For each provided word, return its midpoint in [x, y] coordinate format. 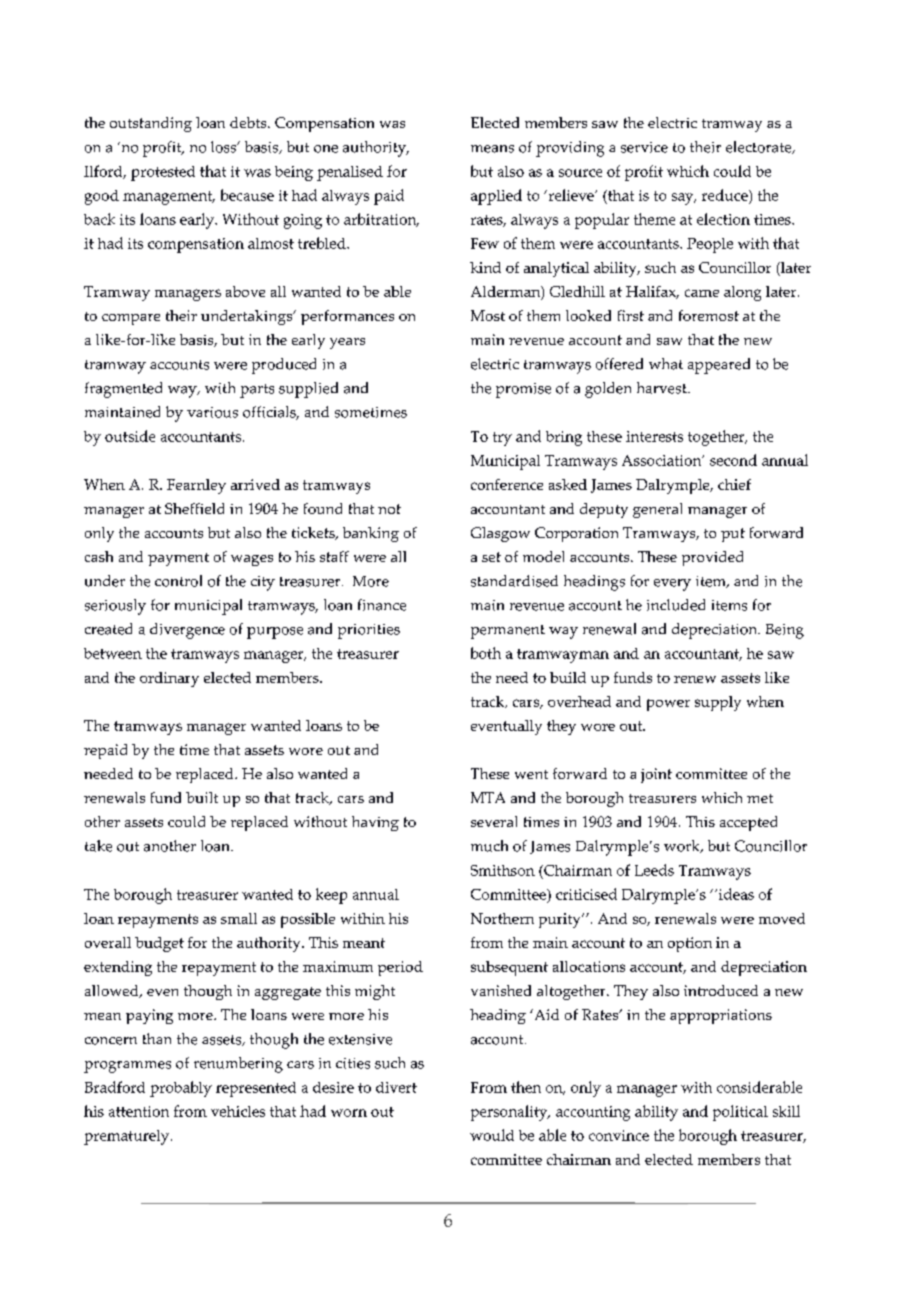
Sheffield [194, 508]
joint [656, 775]
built [202, 797]
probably [181, 1089]
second [733, 460]
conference [507, 484]
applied [496, 197]
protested [163, 173]
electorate [760, 147]
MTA [488, 797]
